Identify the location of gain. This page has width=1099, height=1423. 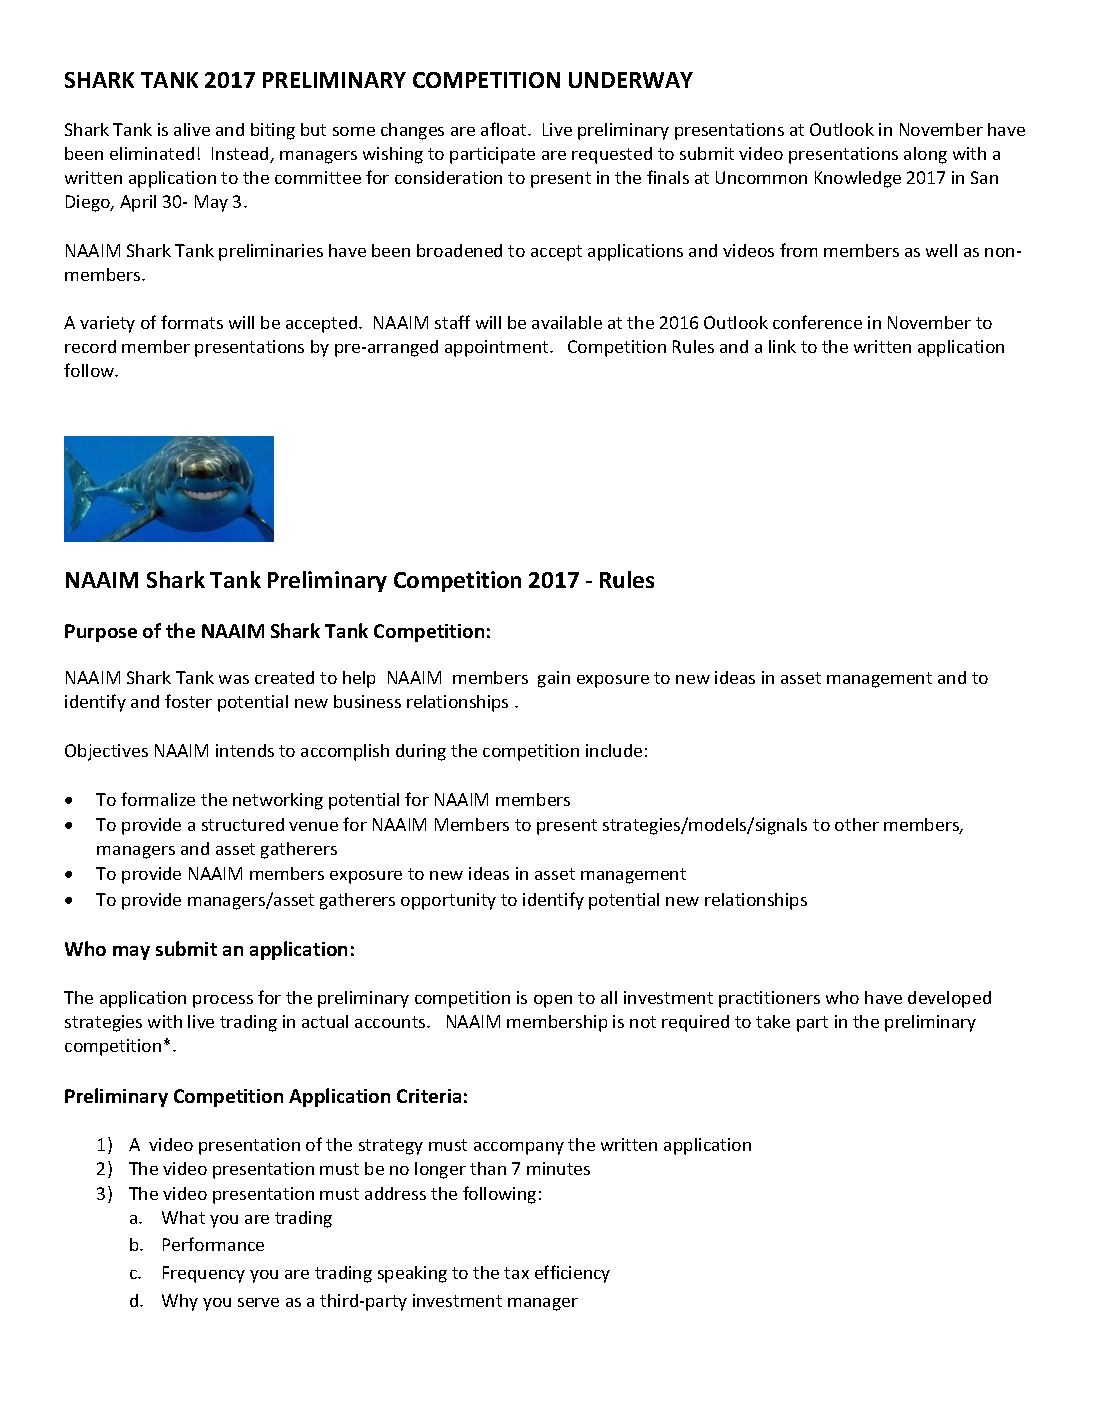
(554, 679).
